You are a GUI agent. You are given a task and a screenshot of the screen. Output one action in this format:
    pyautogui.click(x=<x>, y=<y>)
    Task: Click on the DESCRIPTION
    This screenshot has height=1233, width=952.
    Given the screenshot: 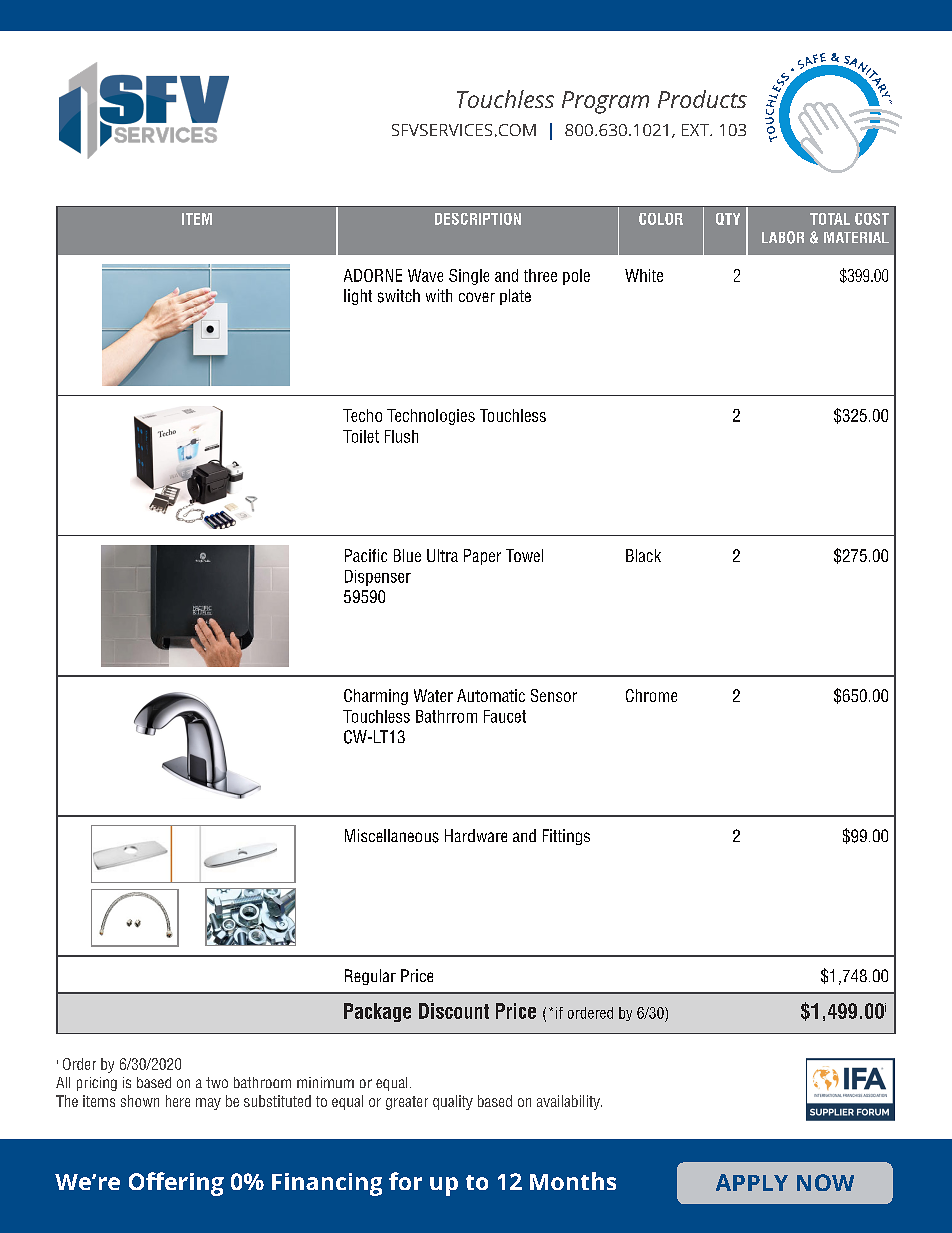 What is the action you would take?
    pyautogui.click(x=478, y=219)
